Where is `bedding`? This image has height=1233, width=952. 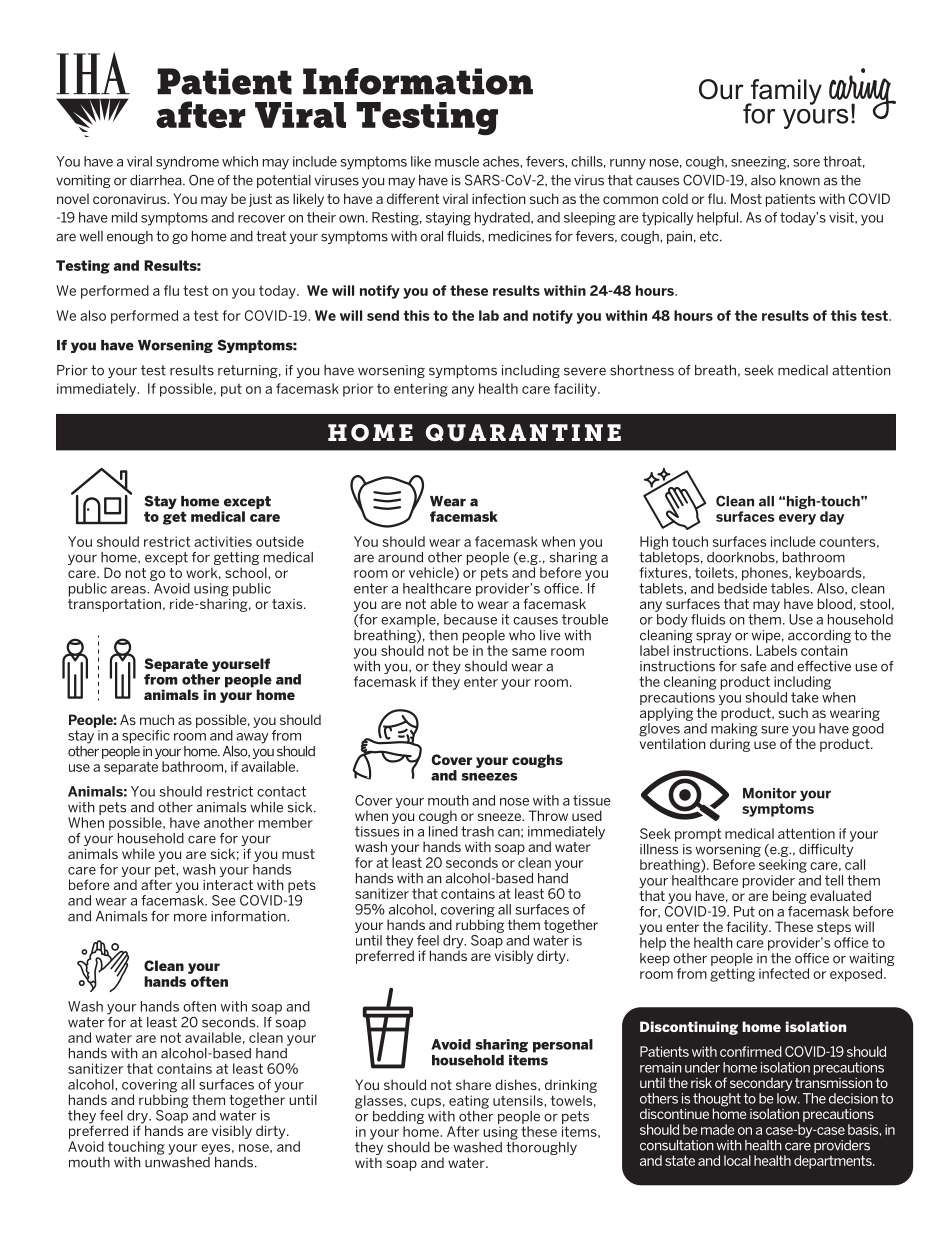 bedding is located at coordinates (398, 1119).
